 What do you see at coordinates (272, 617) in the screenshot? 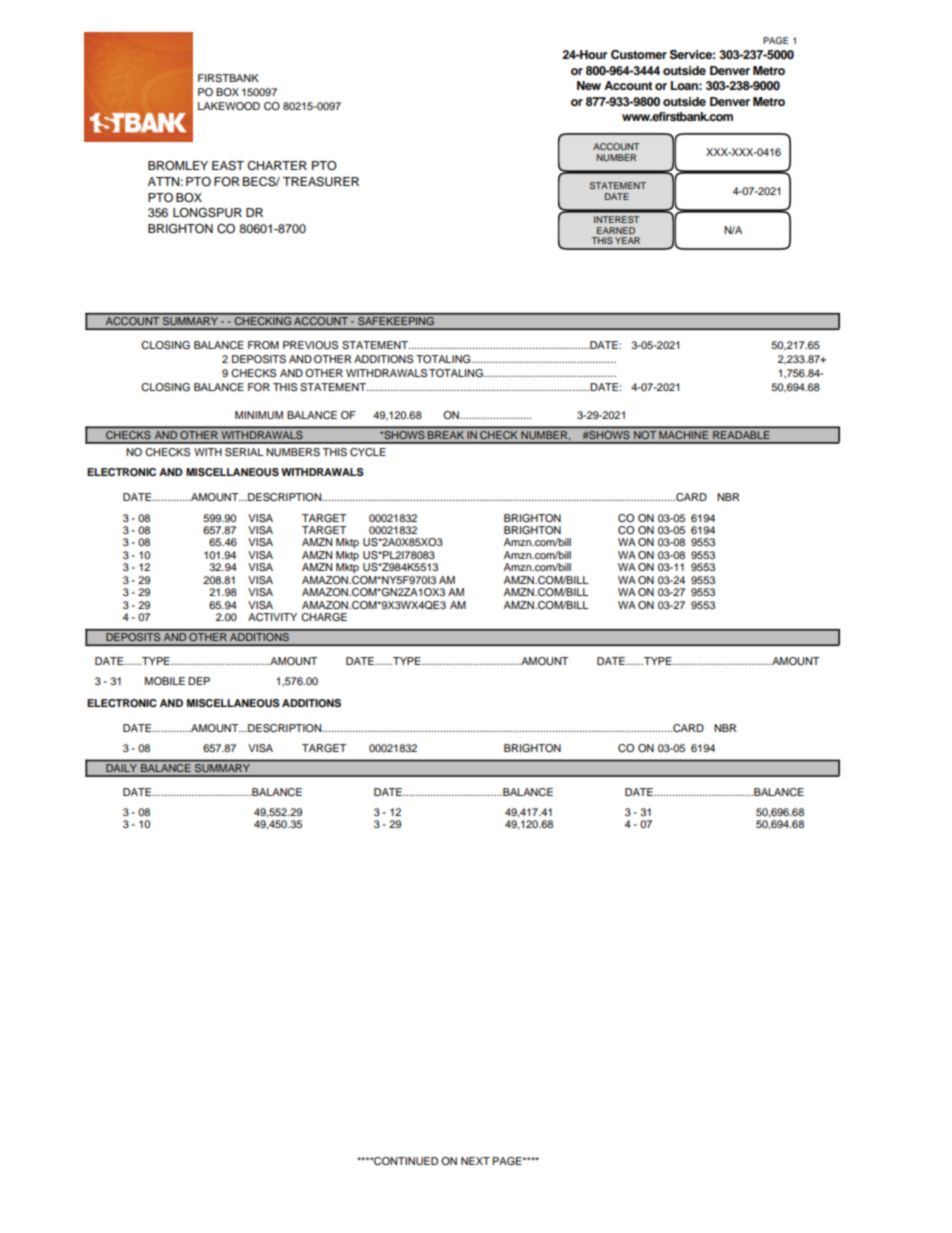
I see `ACTIVITY` at bounding box center [272, 617].
